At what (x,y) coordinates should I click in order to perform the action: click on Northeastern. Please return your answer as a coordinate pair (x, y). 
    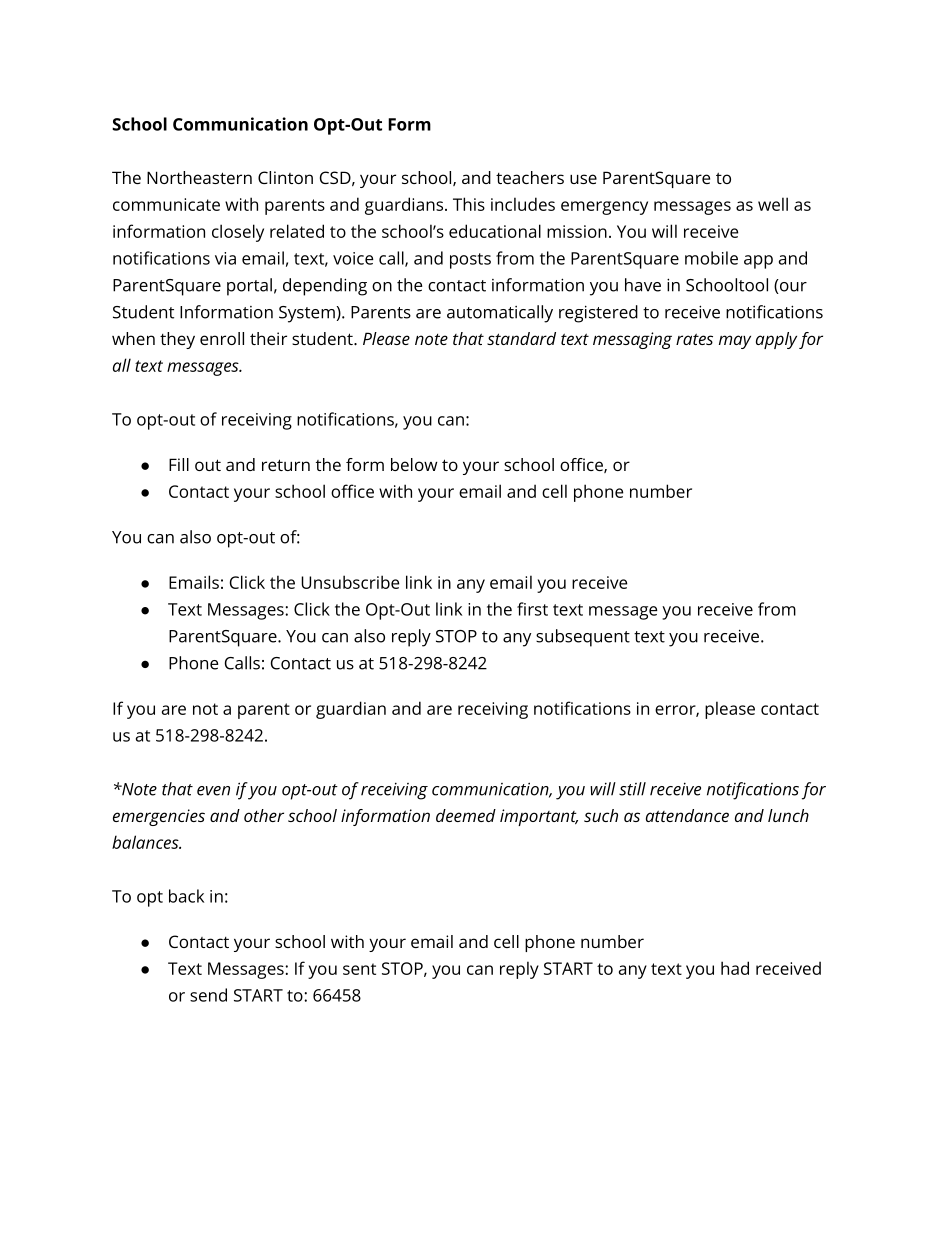
    Looking at the image, I should click on (199, 177).
